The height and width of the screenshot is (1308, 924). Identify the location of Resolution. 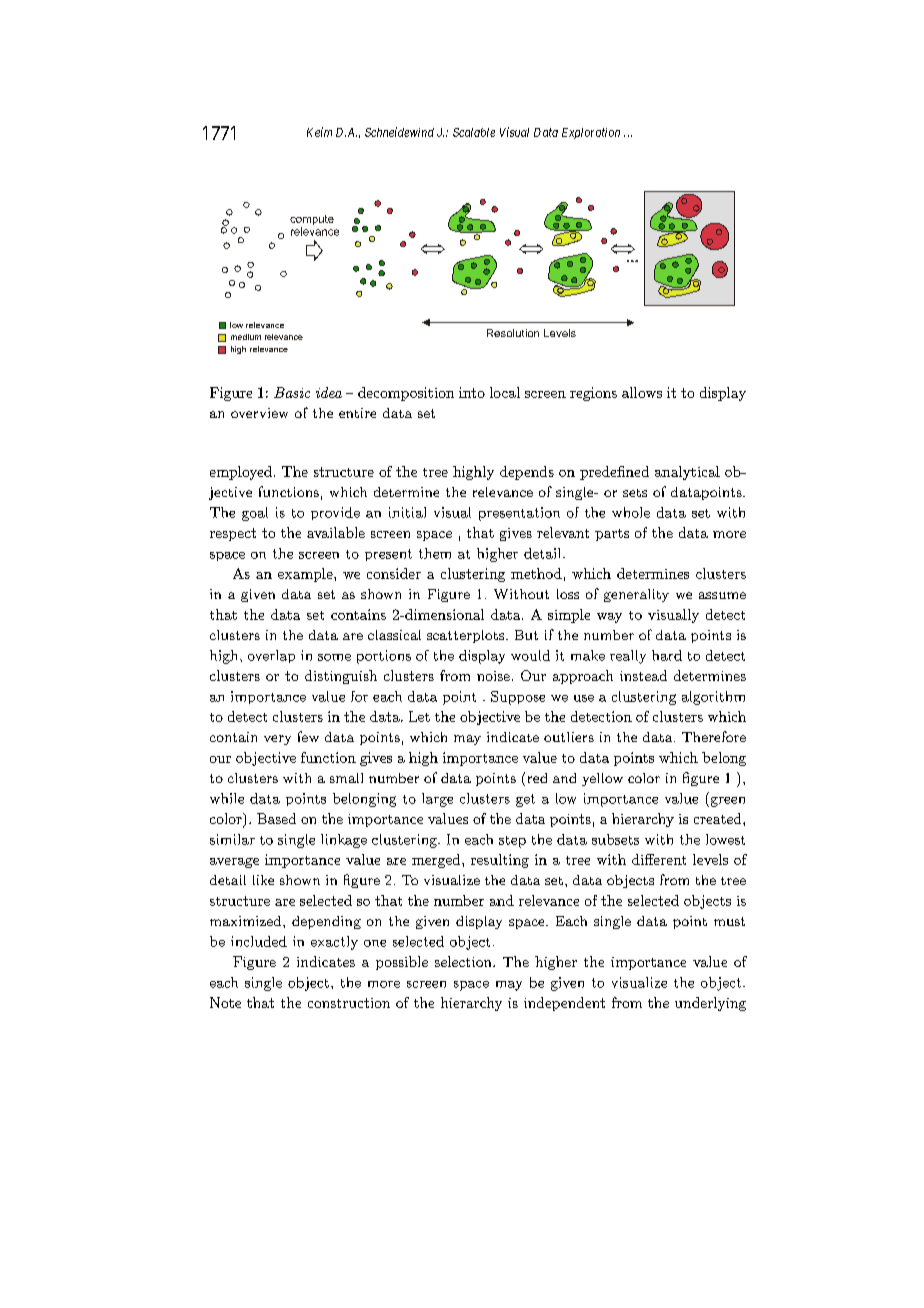
(513, 333).
